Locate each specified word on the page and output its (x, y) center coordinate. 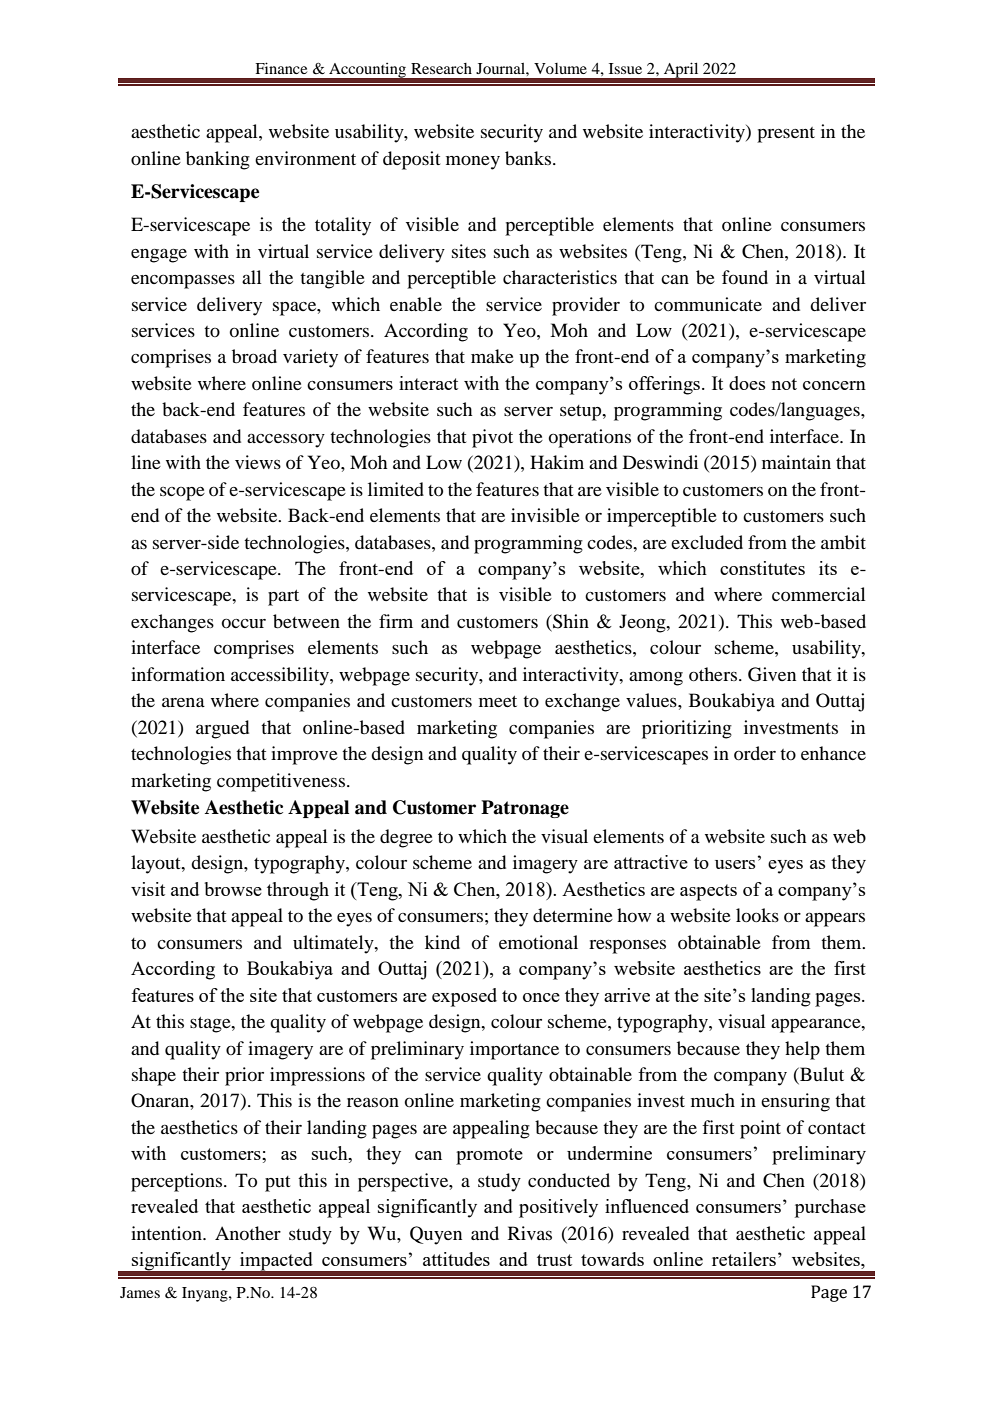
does (747, 383)
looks (757, 915)
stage (211, 1025)
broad (254, 356)
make (492, 356)
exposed (464, 997)
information (178, 674)
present (786, 135)
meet (498, 701)
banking (218, 160)
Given (772, 674)
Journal (501, 68)
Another (248, 1233)
